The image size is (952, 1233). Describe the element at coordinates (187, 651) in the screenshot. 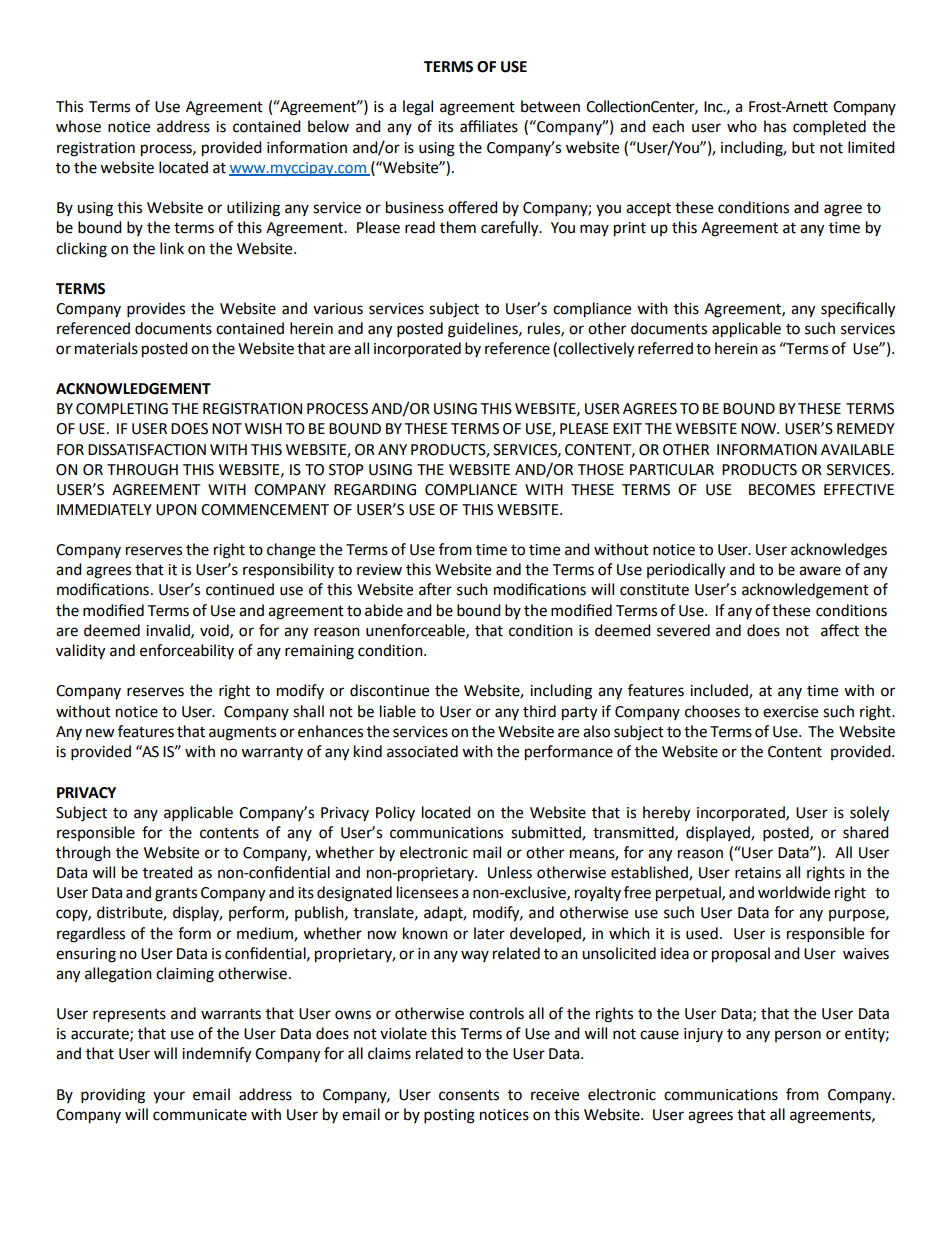

I see `enforceability` at that location.
